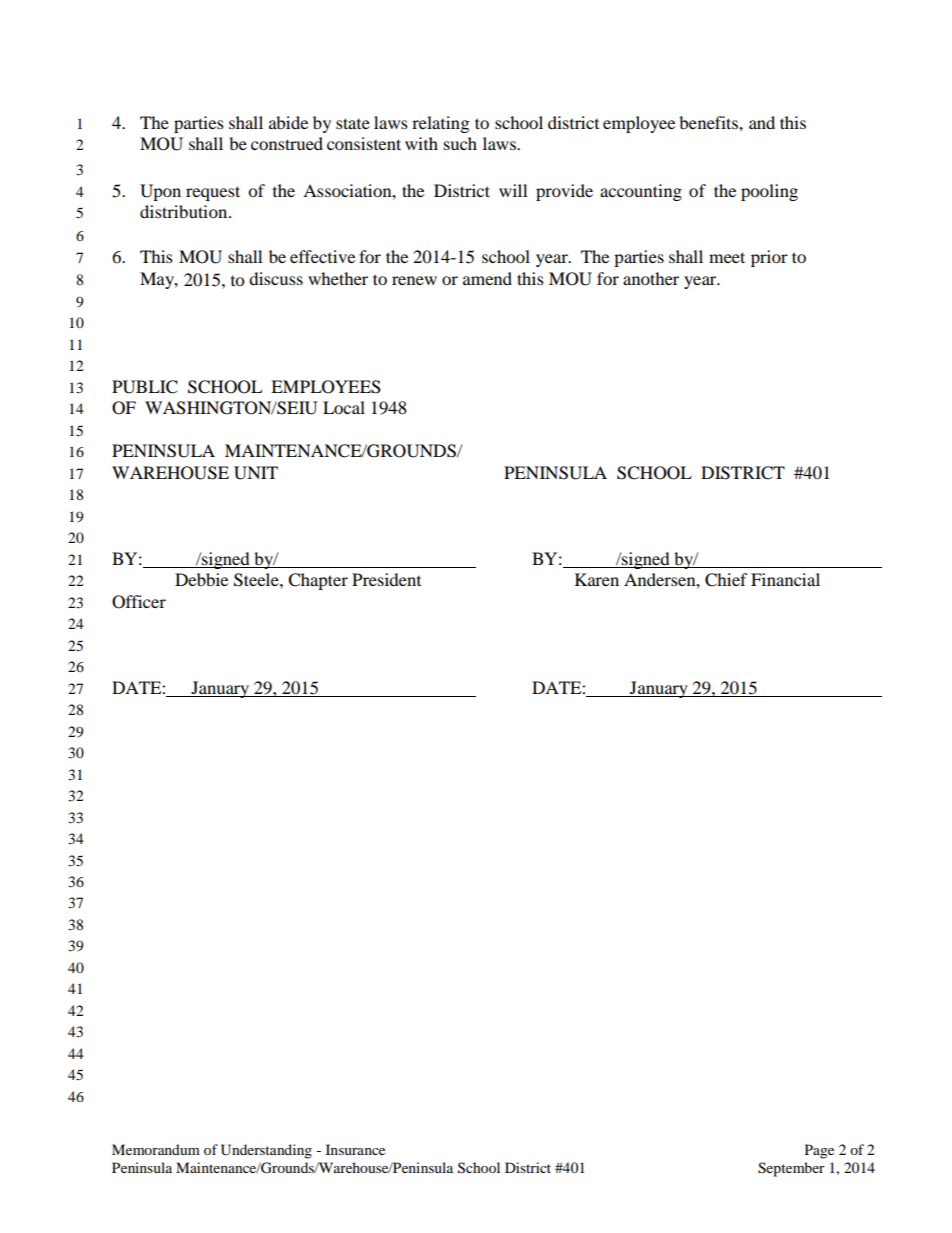 The image size is (952, 1233). Describe the element at coordinates (266, 1151) in the document. I see `Understanding` at that location.
